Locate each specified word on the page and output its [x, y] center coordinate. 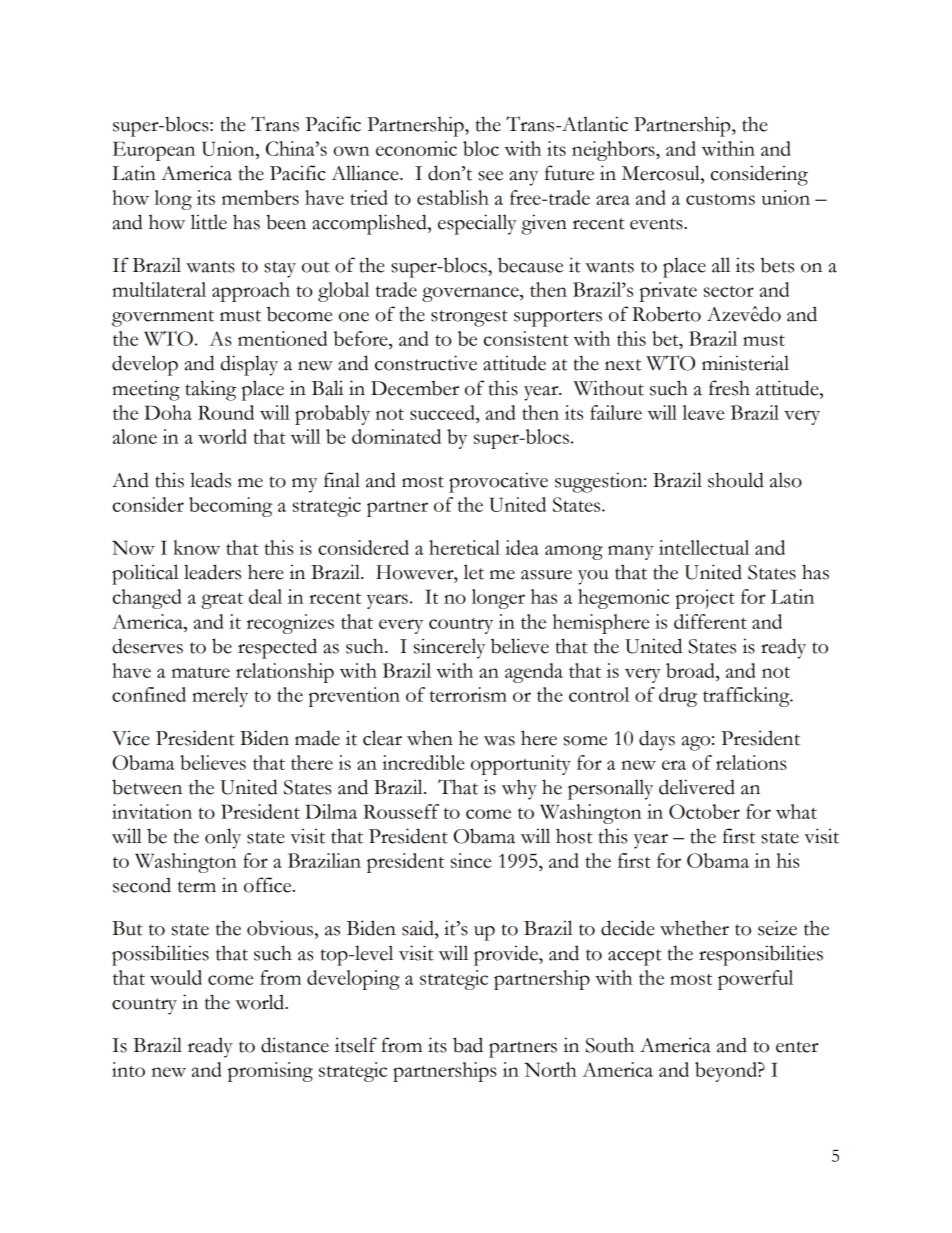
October [704, 811]
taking [210, 390]
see [490, 176]
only [223, 838]
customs [720, 199]
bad [468, 1045]
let [474, 572]
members [260, 197]
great [222, 601]
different [710, 621]
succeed [443, 412]
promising [270, 1072]
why [519, 789]
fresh [729, 388]
